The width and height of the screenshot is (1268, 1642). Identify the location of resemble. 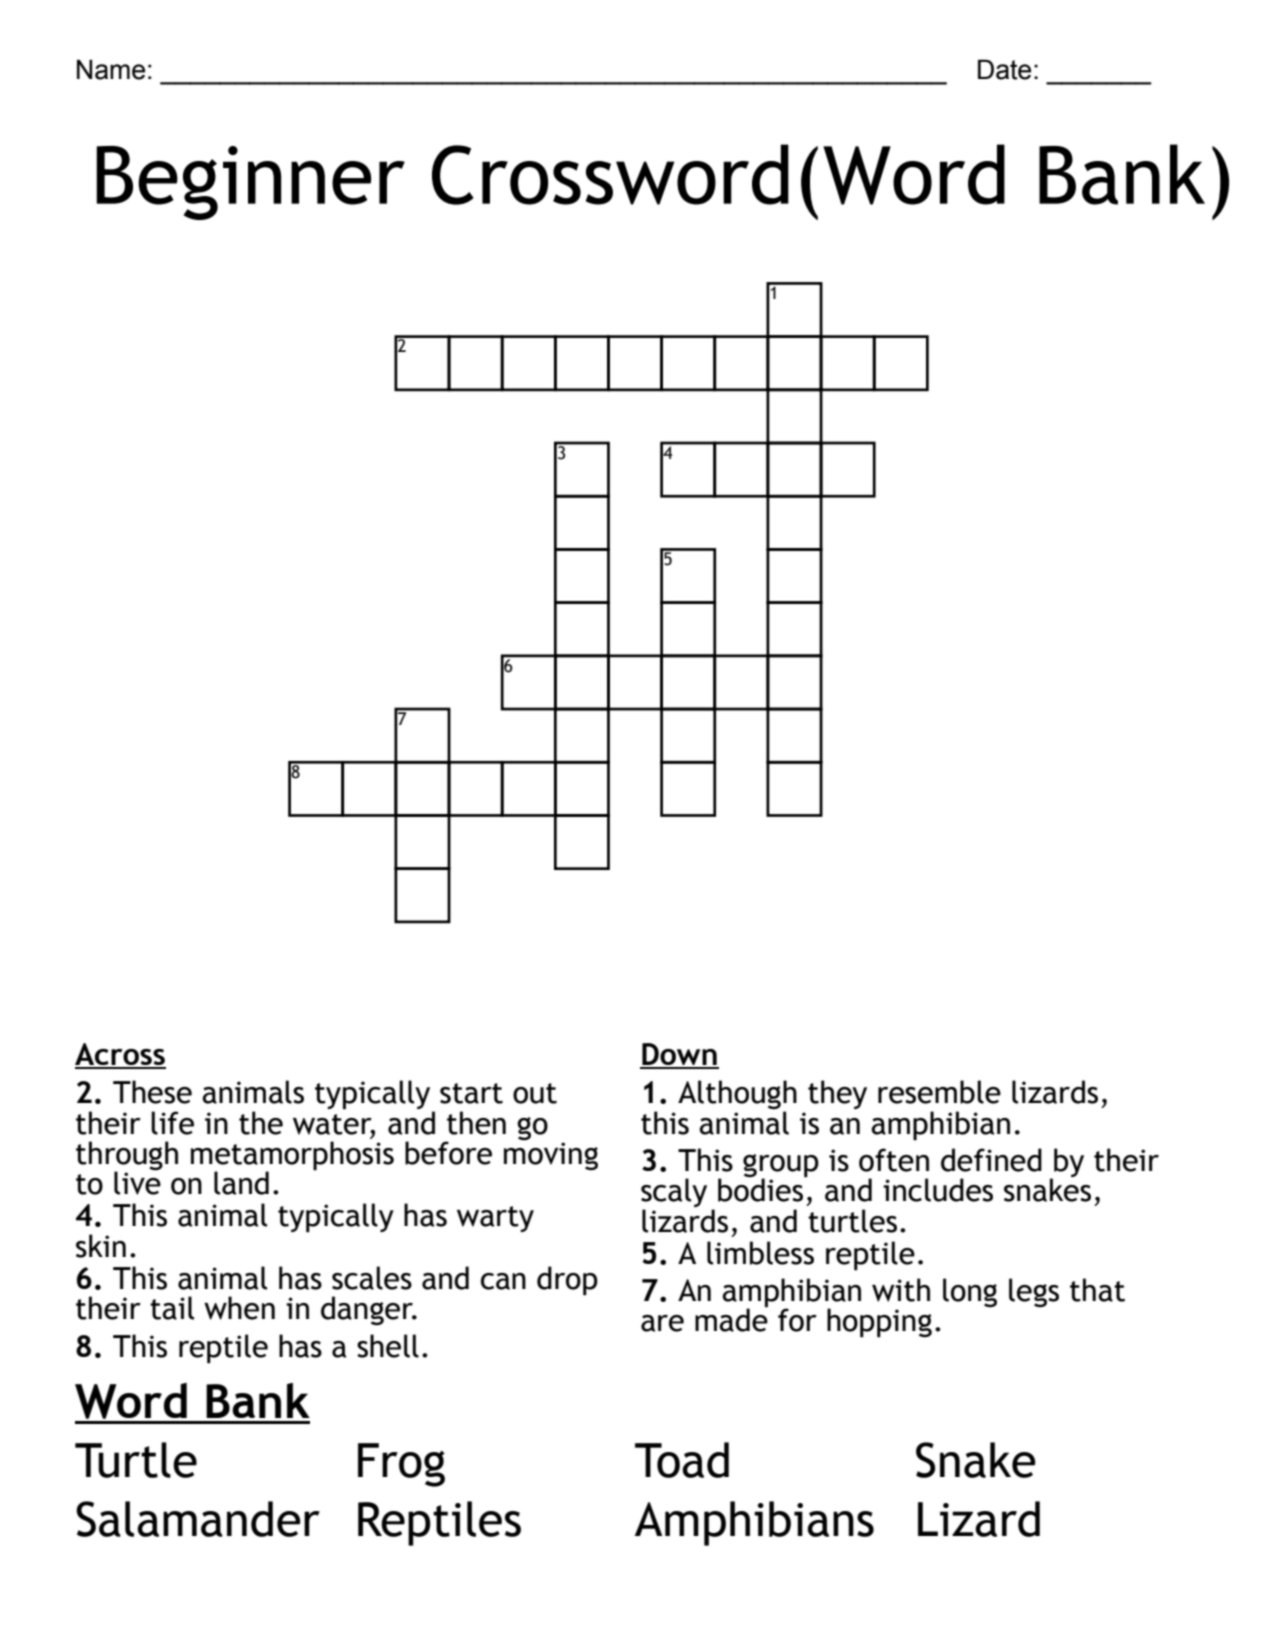
(939, 1092).
